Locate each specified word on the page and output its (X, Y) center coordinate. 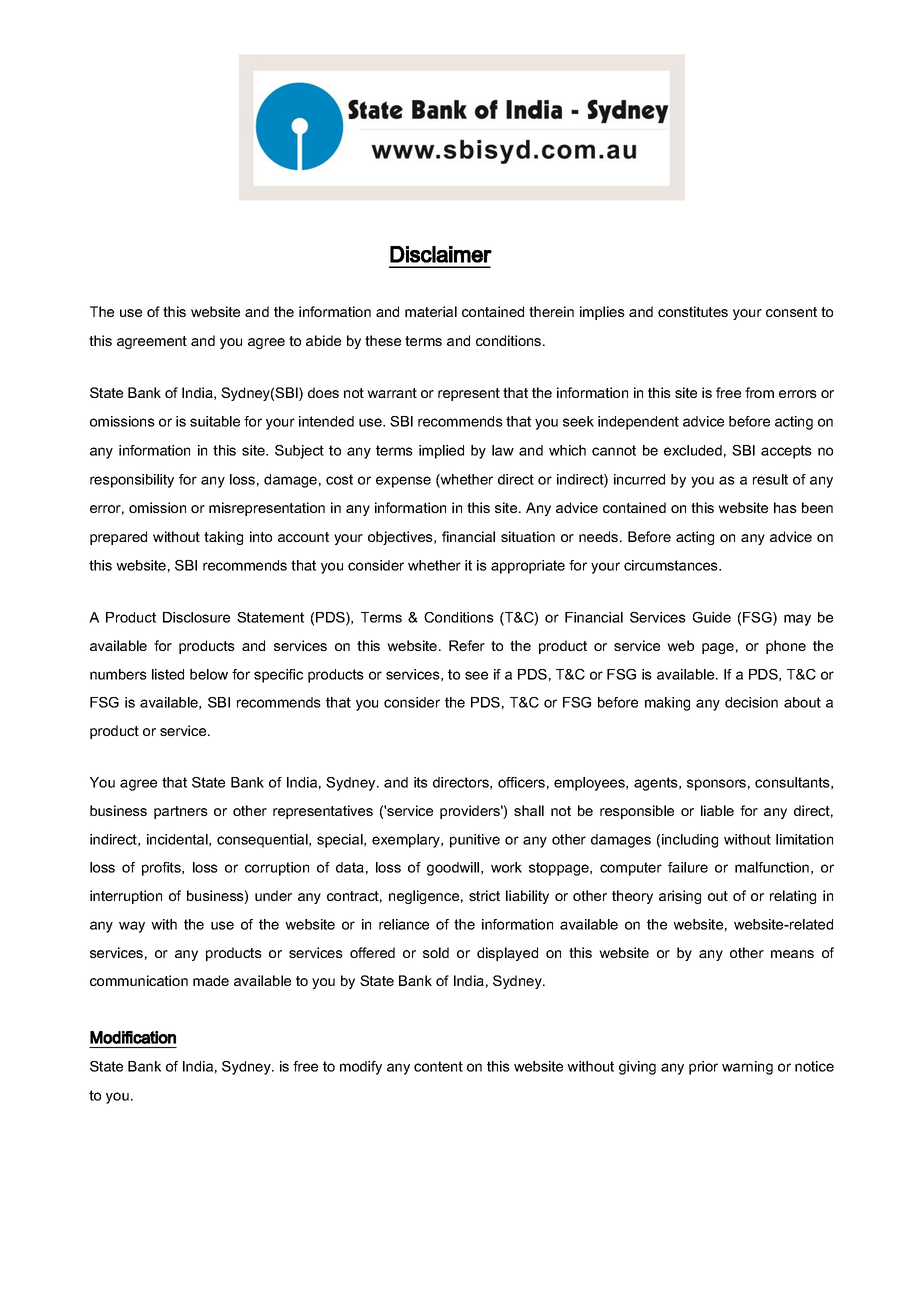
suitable (215, 421)
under (273, 895)
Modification (133, 1037)
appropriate (528, 567)
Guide (712, 617)
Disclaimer (441, 254)
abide (323, 340)
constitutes (693, 311)
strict (484, 895)
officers (521, 782)
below (209, 674)
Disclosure (196, 617)
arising (680, 897)
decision (751, 702)
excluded (693, 450)
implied (441, 452)
